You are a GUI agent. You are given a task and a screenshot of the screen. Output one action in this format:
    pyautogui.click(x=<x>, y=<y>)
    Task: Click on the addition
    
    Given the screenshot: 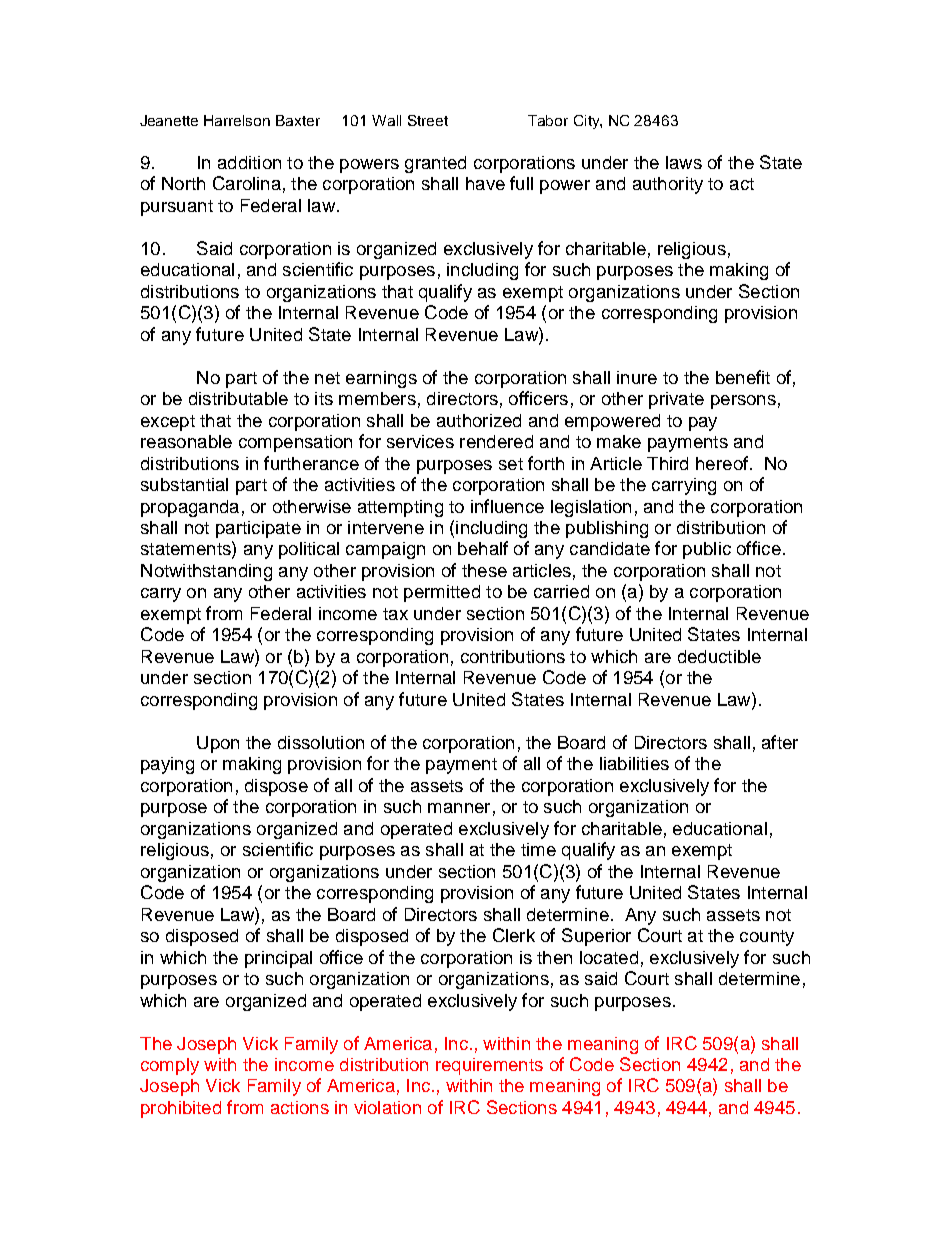 What is the action you would take?
    pyautogui.click(x=249, y=162)
